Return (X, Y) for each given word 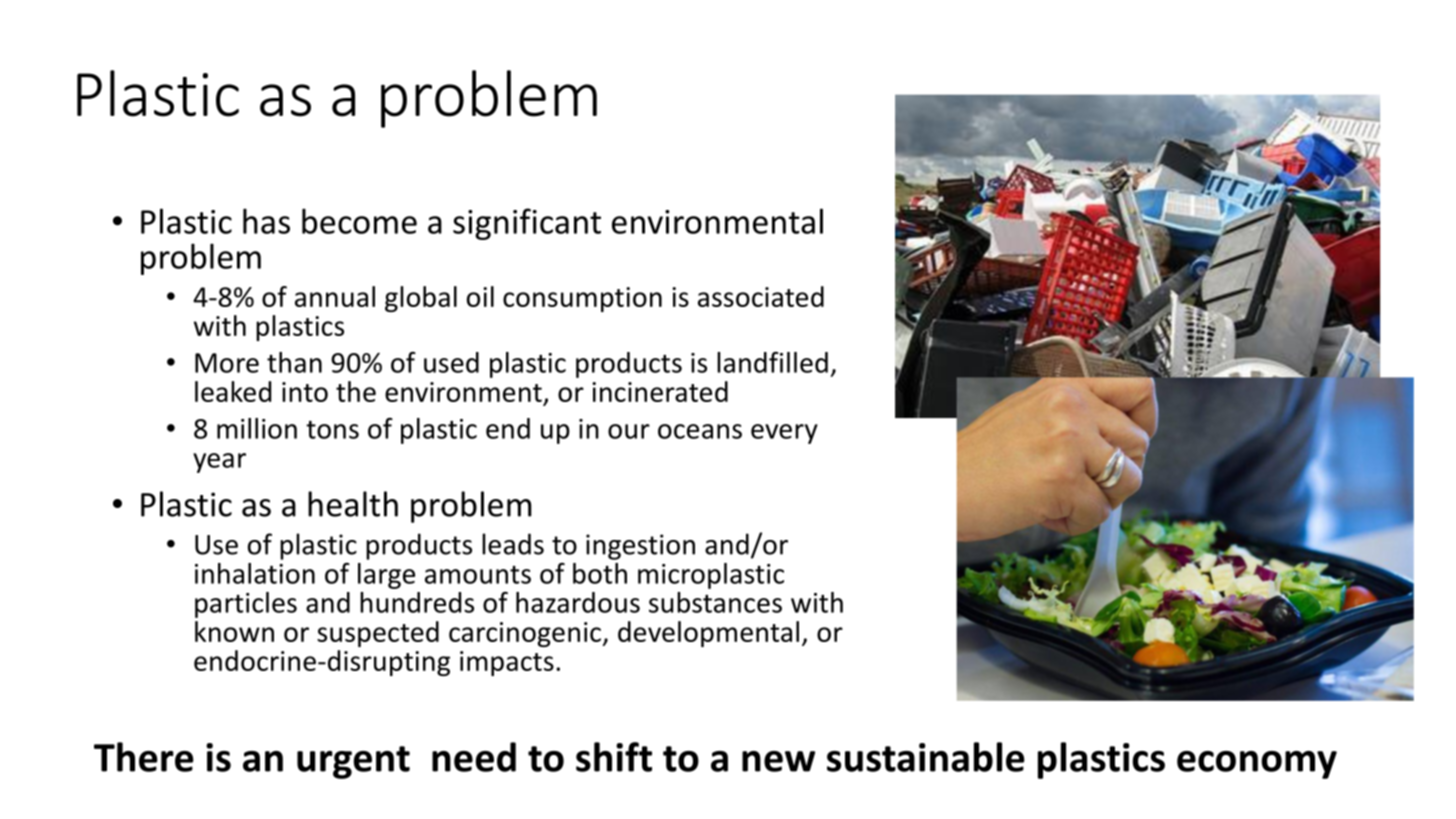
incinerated (660, 391)
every (784, 434)
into (305, 392)
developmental (708, 634)
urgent (353, 762)
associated (761, 296)
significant (527, 224)
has (266, 221)
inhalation (255, 573)
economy (1257, 765)
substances (715, 602)
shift (614, 757)
